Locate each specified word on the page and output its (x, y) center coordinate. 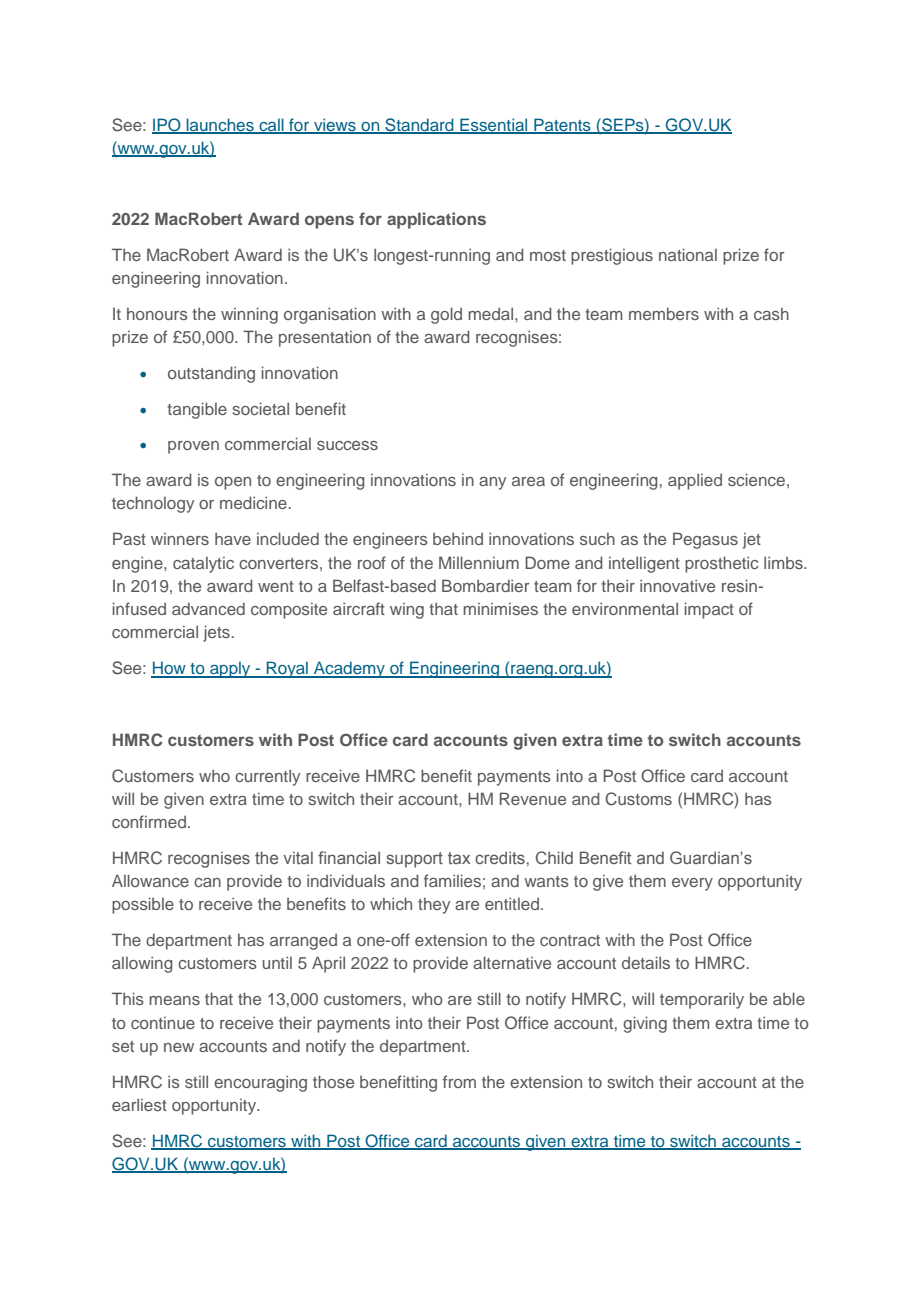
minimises (500, 609)
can (207, 882)
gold (446, 315)
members (664, 313)
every (692, 884)
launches (220, 125)
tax (459, 858)
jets (216, 633)
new (179, 1047)
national (688, 254)
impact (709, 610)
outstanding (211, 374)
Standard (419, 125)
